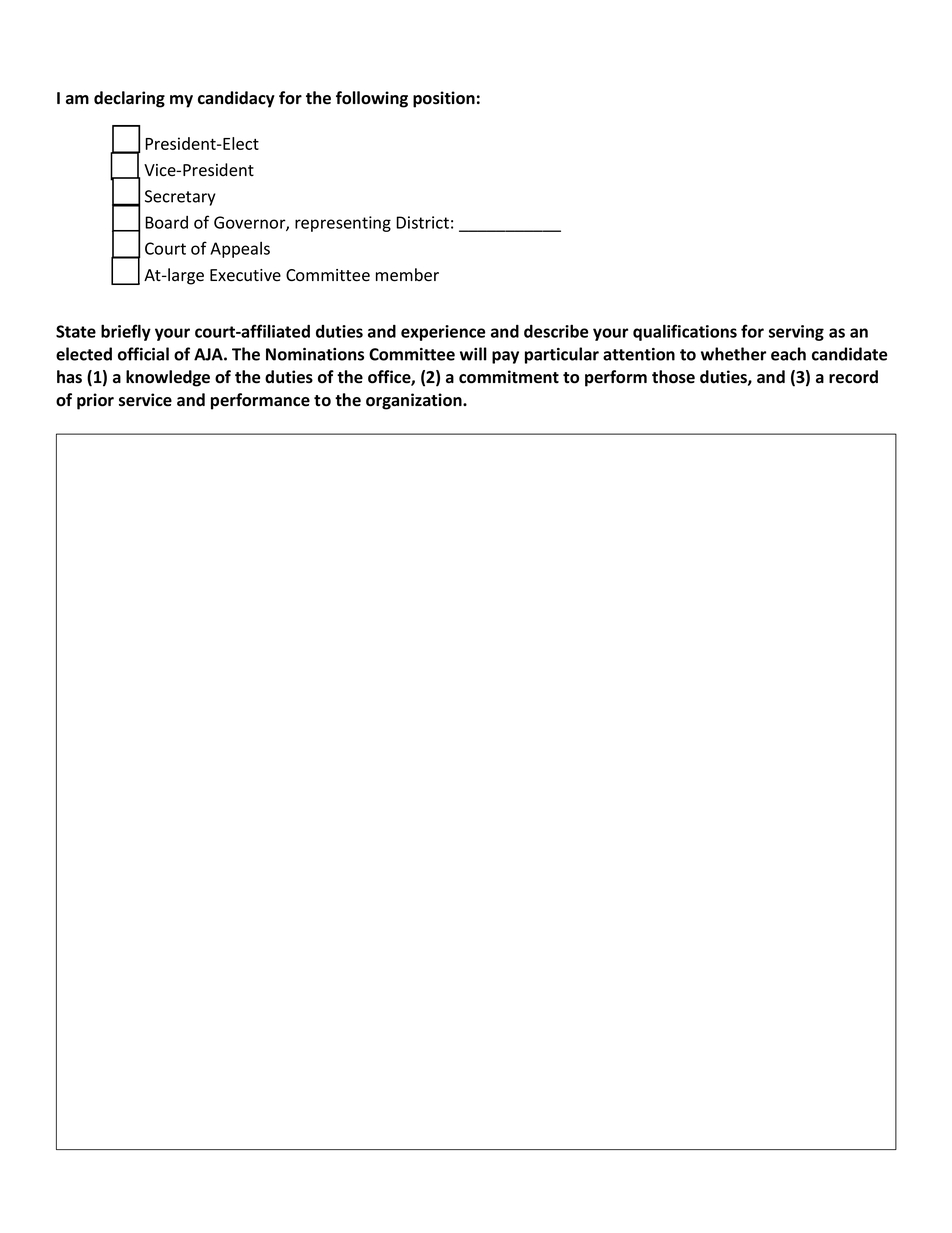 Image resolution: width=952 pixels, height=1233 pixels. I want to click on following, so click(372, 99).
